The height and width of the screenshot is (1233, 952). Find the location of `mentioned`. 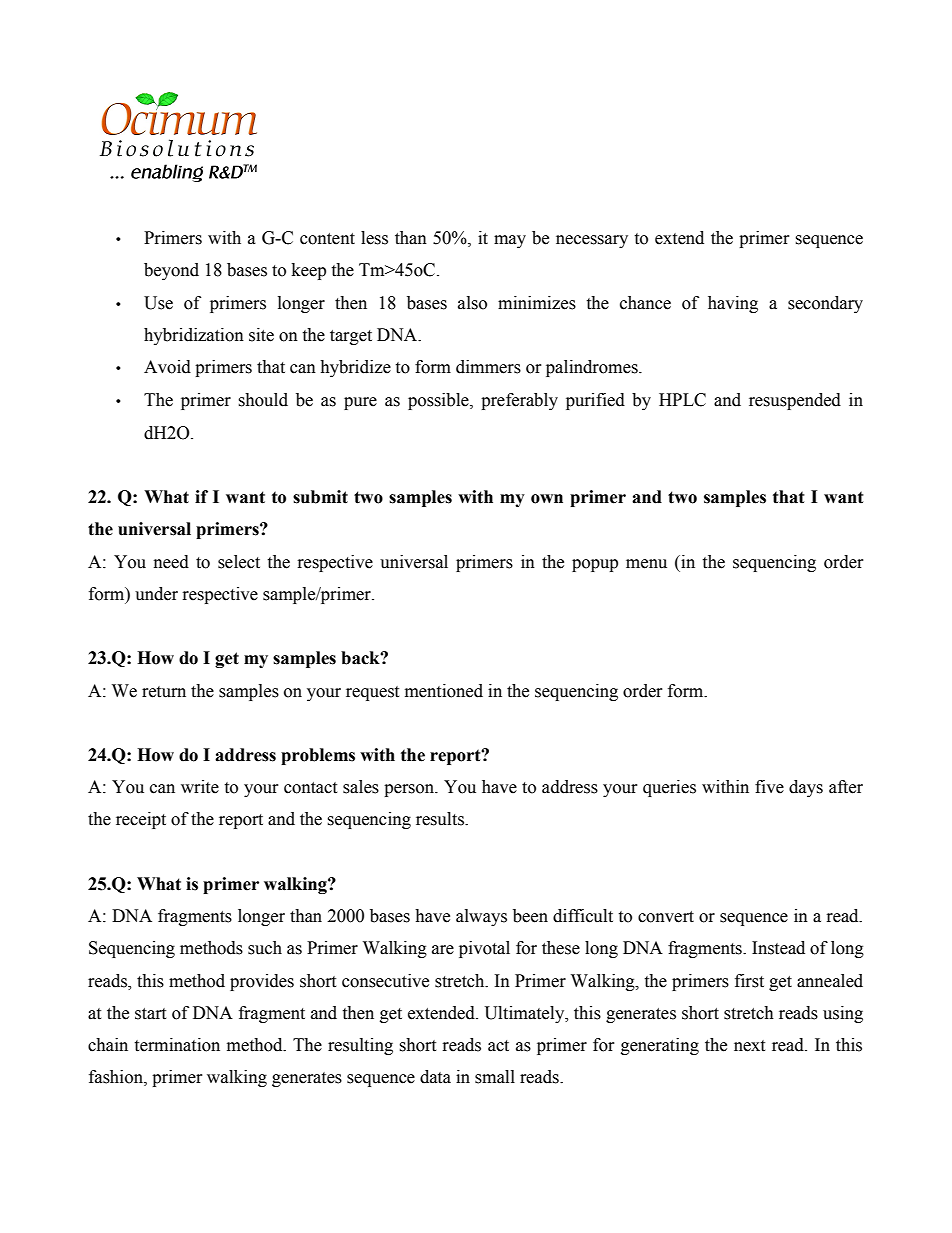

mentioned is located at coordinates (444, 691).
